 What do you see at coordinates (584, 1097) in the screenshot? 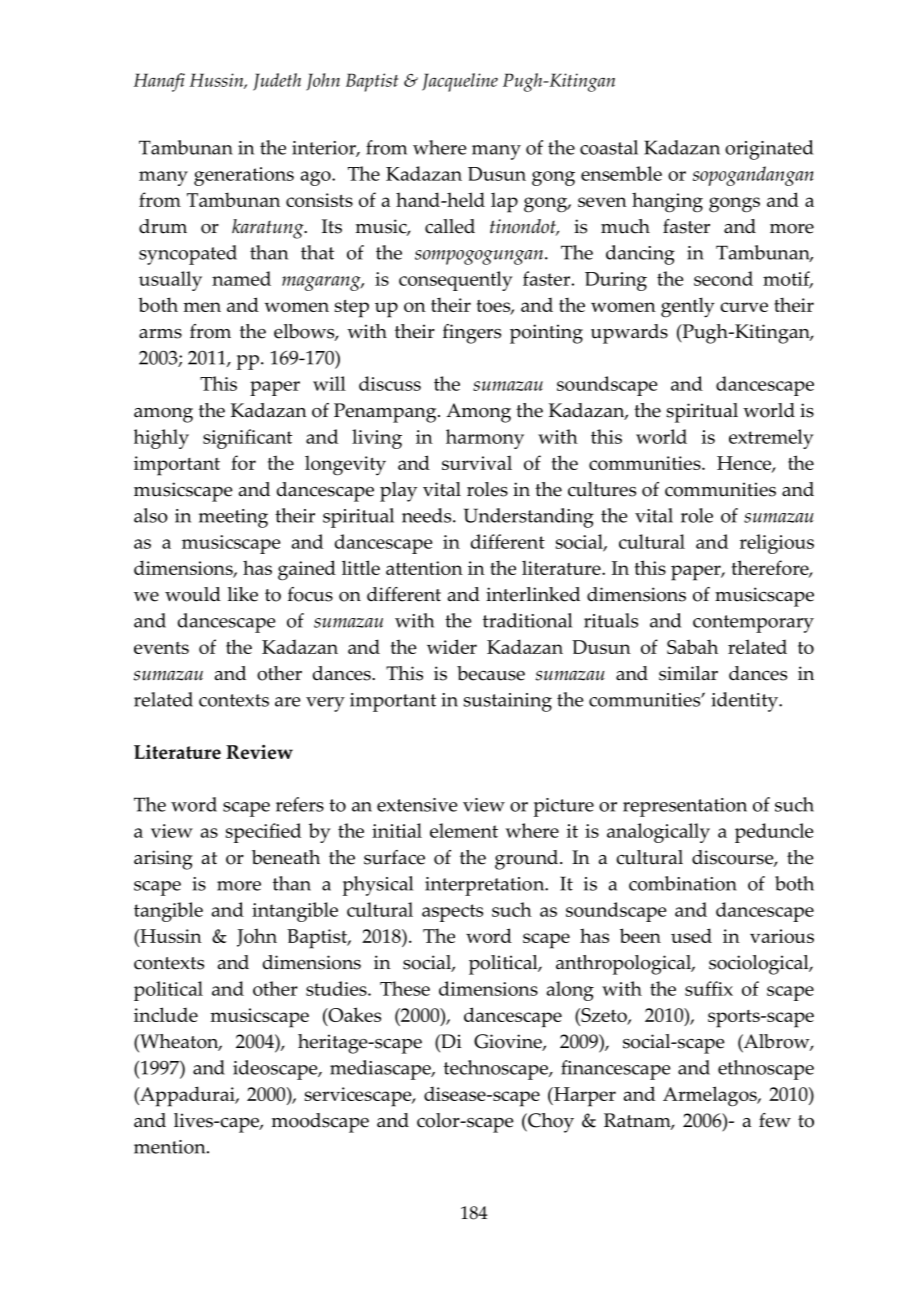
I see `Harper` at bounding box center [584, 1097].
